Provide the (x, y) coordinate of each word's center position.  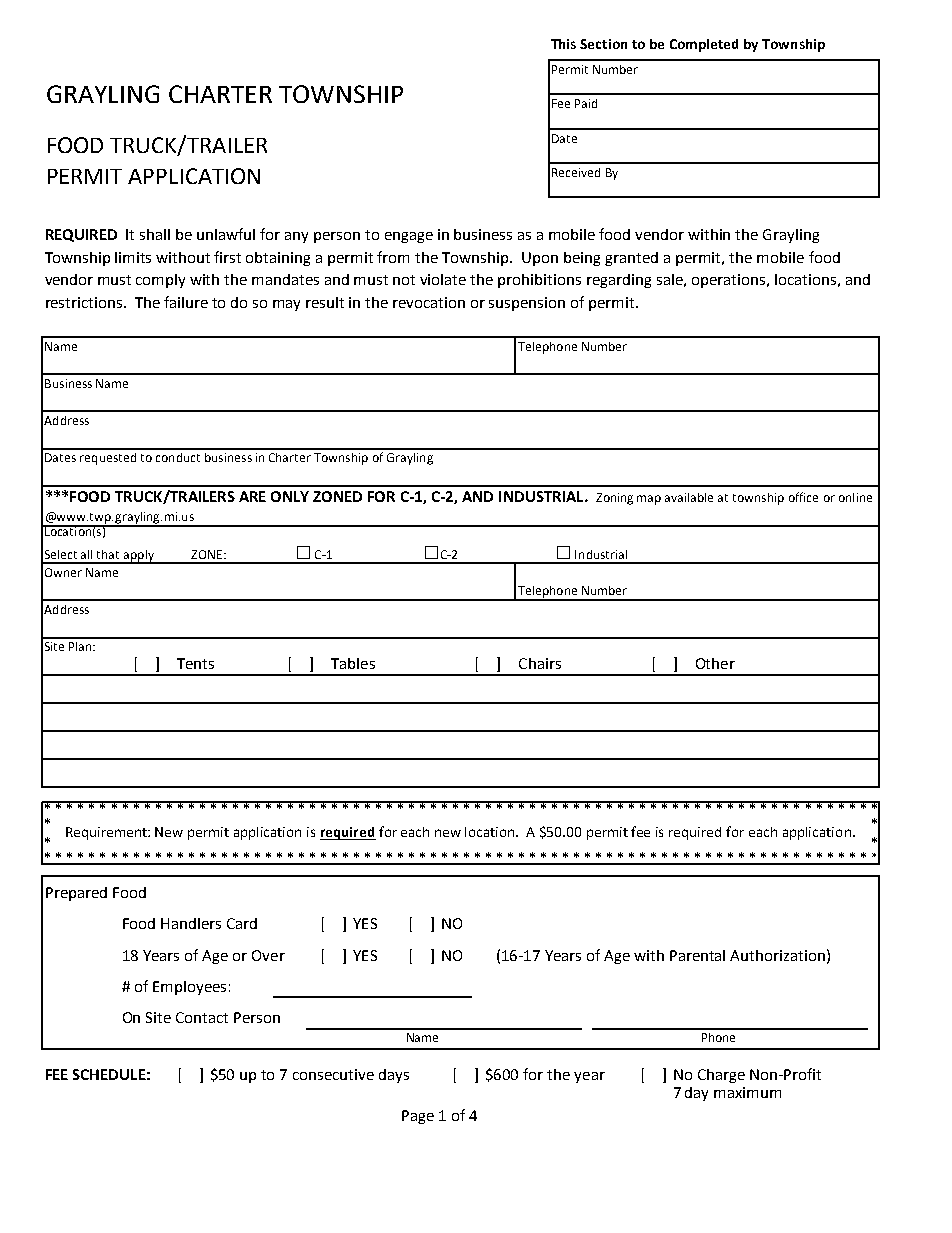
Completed (704, 45)
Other (715, 663)
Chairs (540, 663)
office (803, 497)
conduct (178, 457)
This (563, 44)
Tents (195, 663)
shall (155, 234)
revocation (429, 302)
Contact (202, 1017)
